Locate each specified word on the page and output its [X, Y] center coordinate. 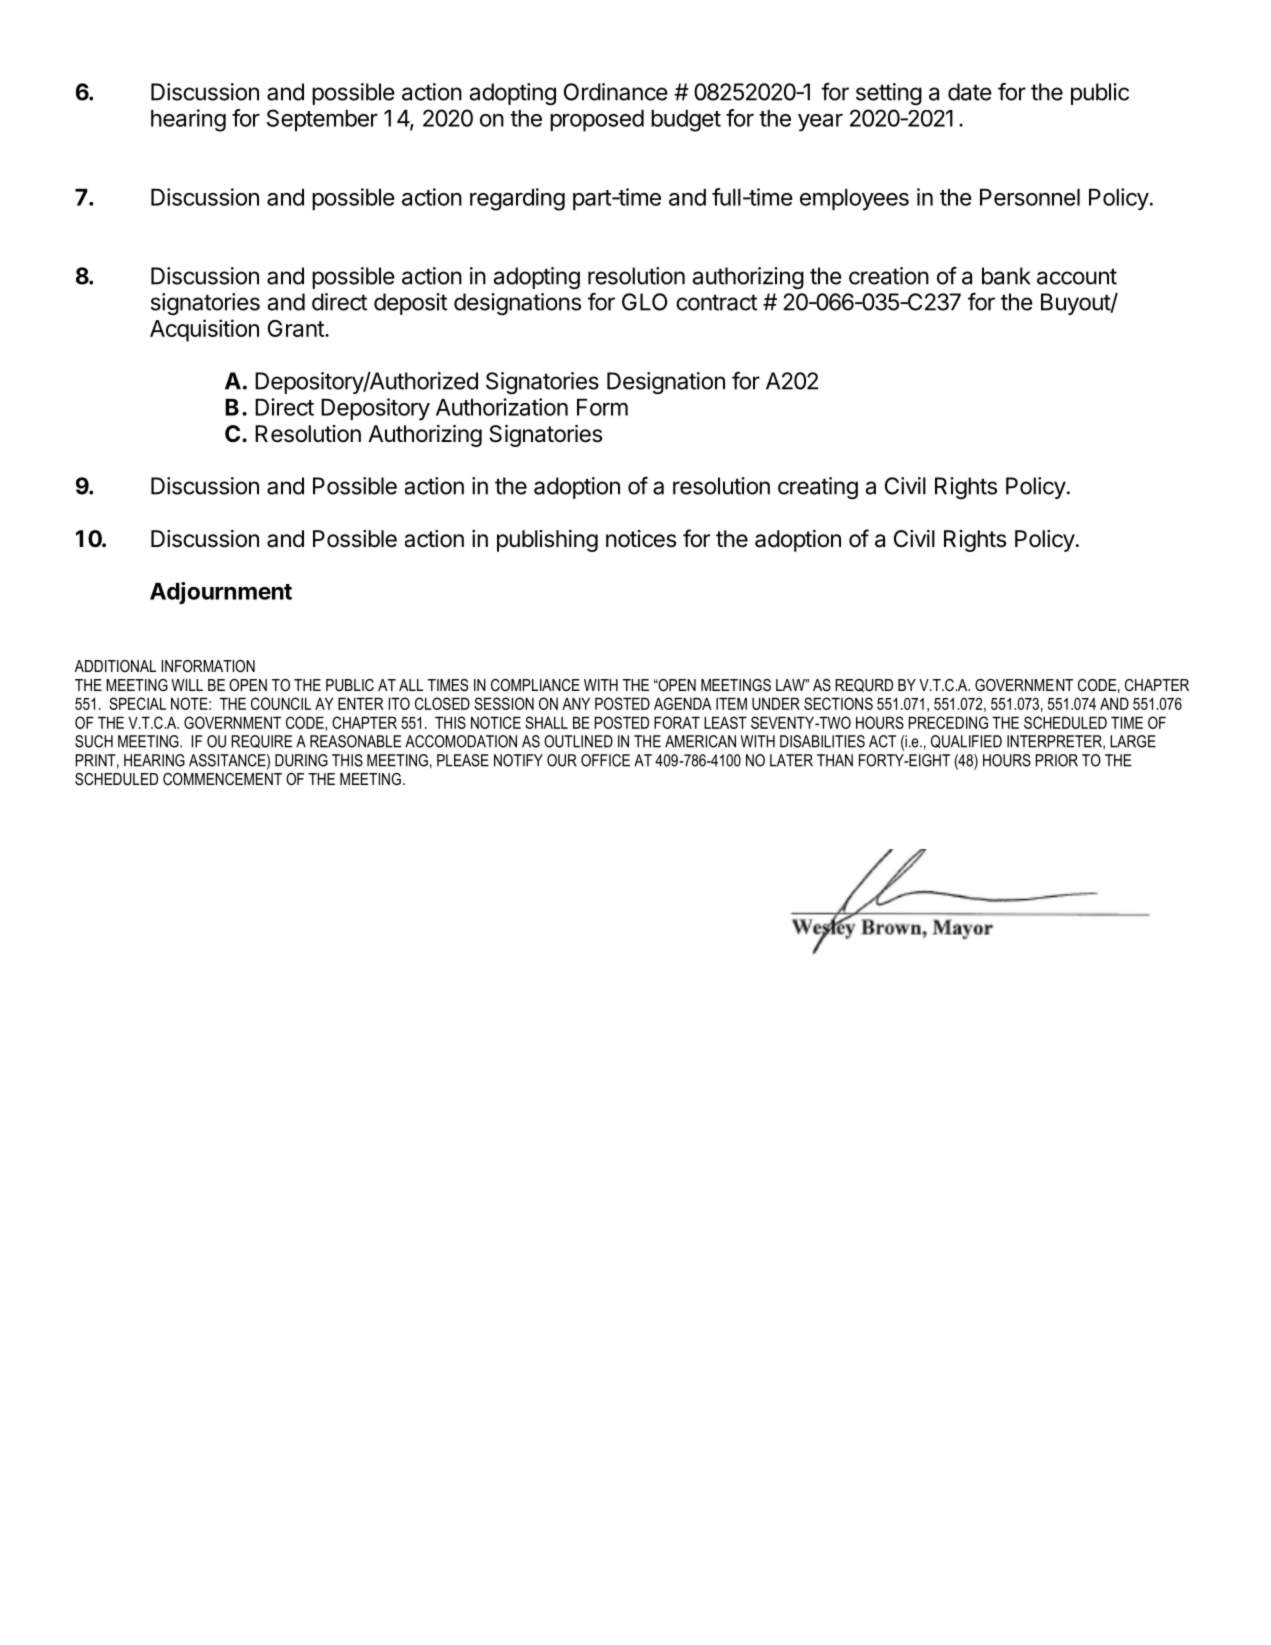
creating [818, 488]
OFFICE [605, 760]
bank [1006, 276]
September [322, 120]
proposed [597, 120]
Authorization [502, 407]
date [970, 92]
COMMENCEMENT [222, 779]
